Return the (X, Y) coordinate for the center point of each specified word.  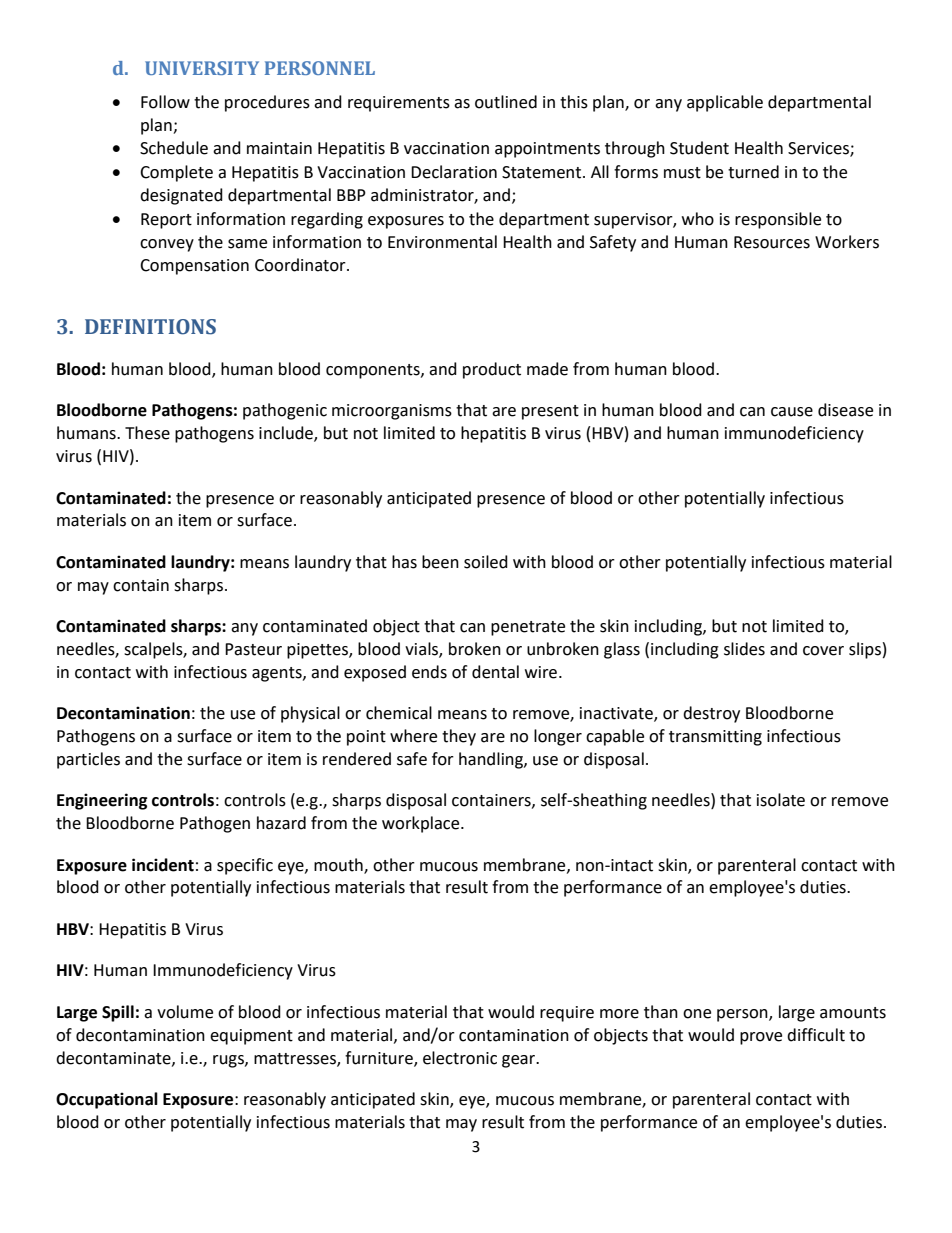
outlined (506, 102)
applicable (725, 103)
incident (163, 865)
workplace (422, 824)
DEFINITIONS (150, 327)
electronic (460, 1058)
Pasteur (253, 649)
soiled (486, 562)
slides (744, 649)
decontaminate (114, 1058)
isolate (781, 800)
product (492, 370)
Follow (165, 102)
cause (792, 412)
